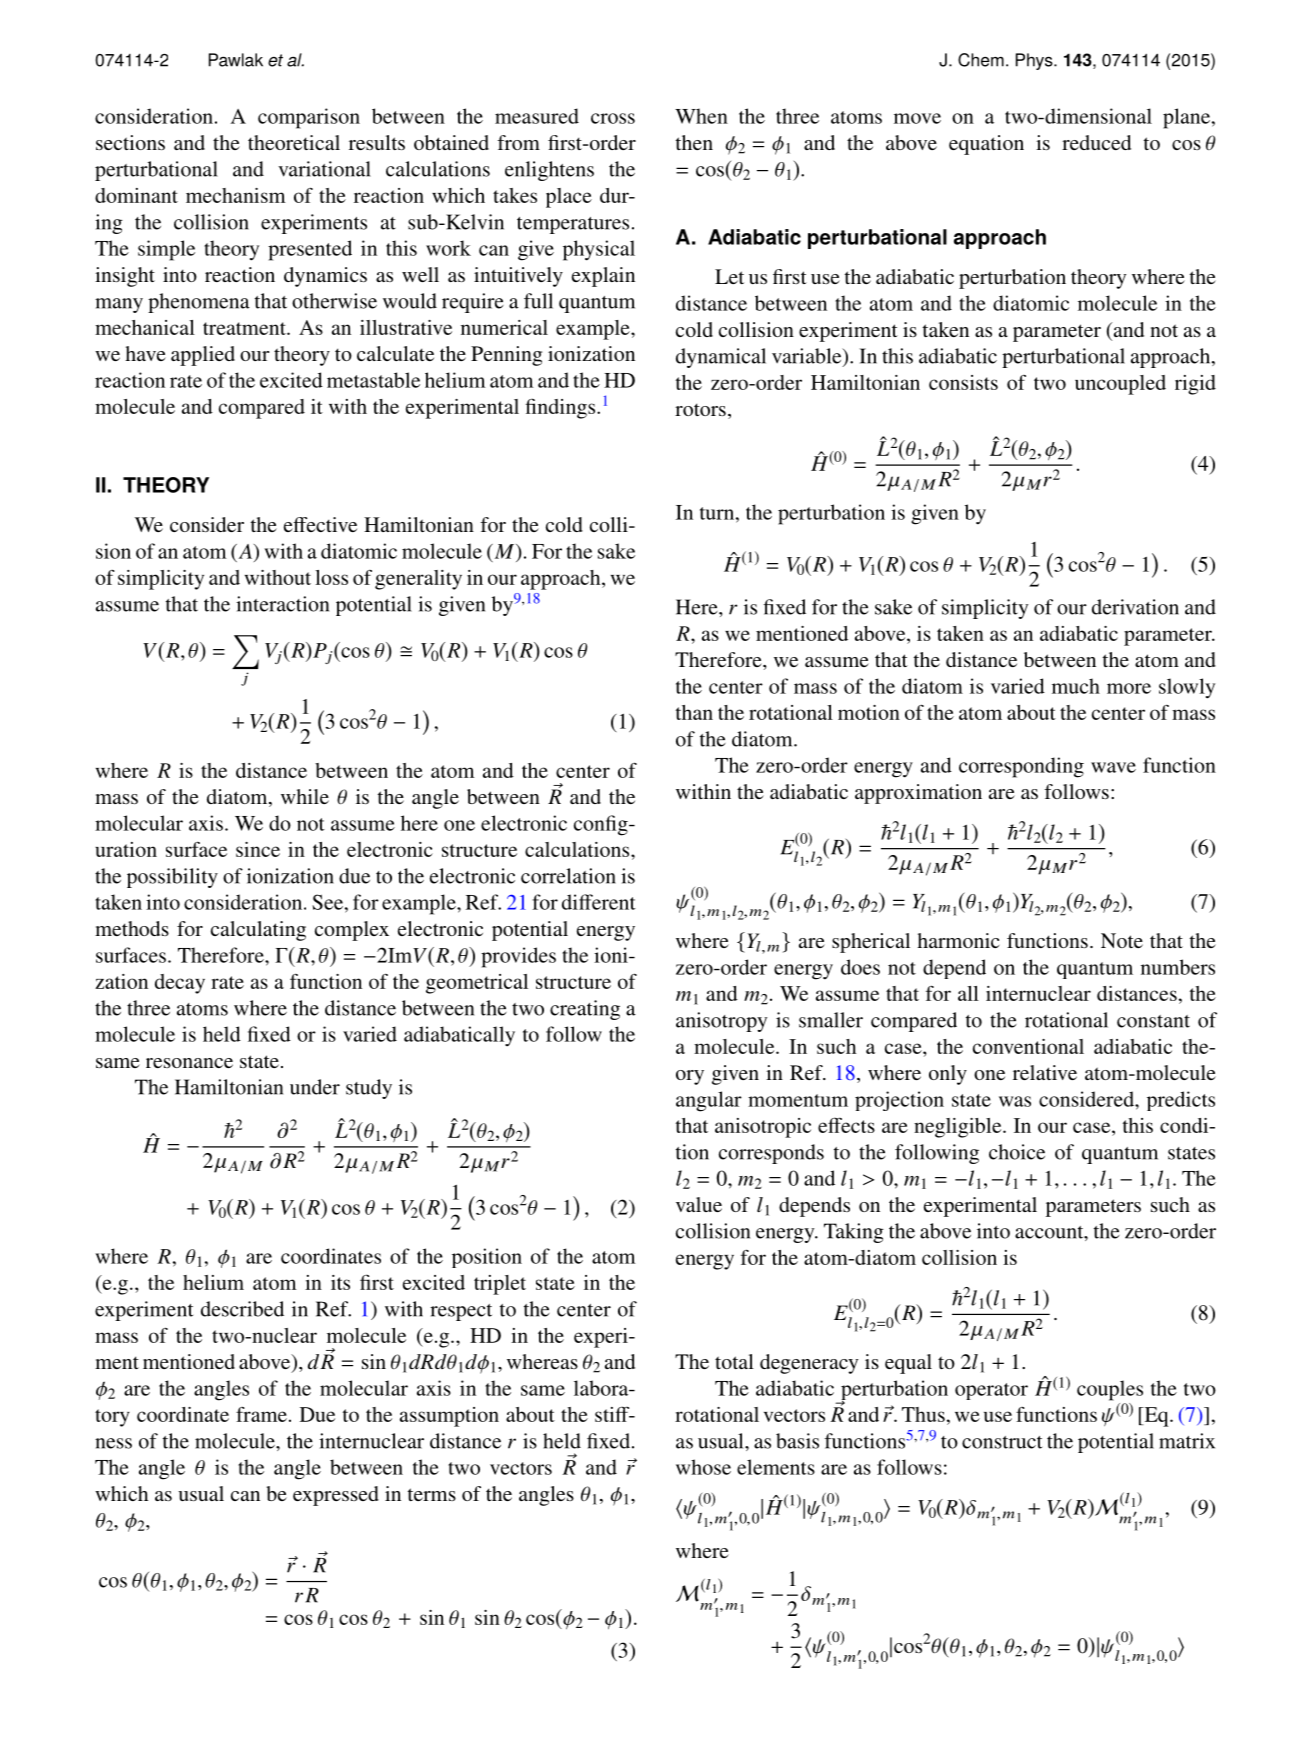 This screenshot has height=1748, width=1311. Describe the element at coordinates (203, 356) in the screenshot. I see `applied` at that location.
